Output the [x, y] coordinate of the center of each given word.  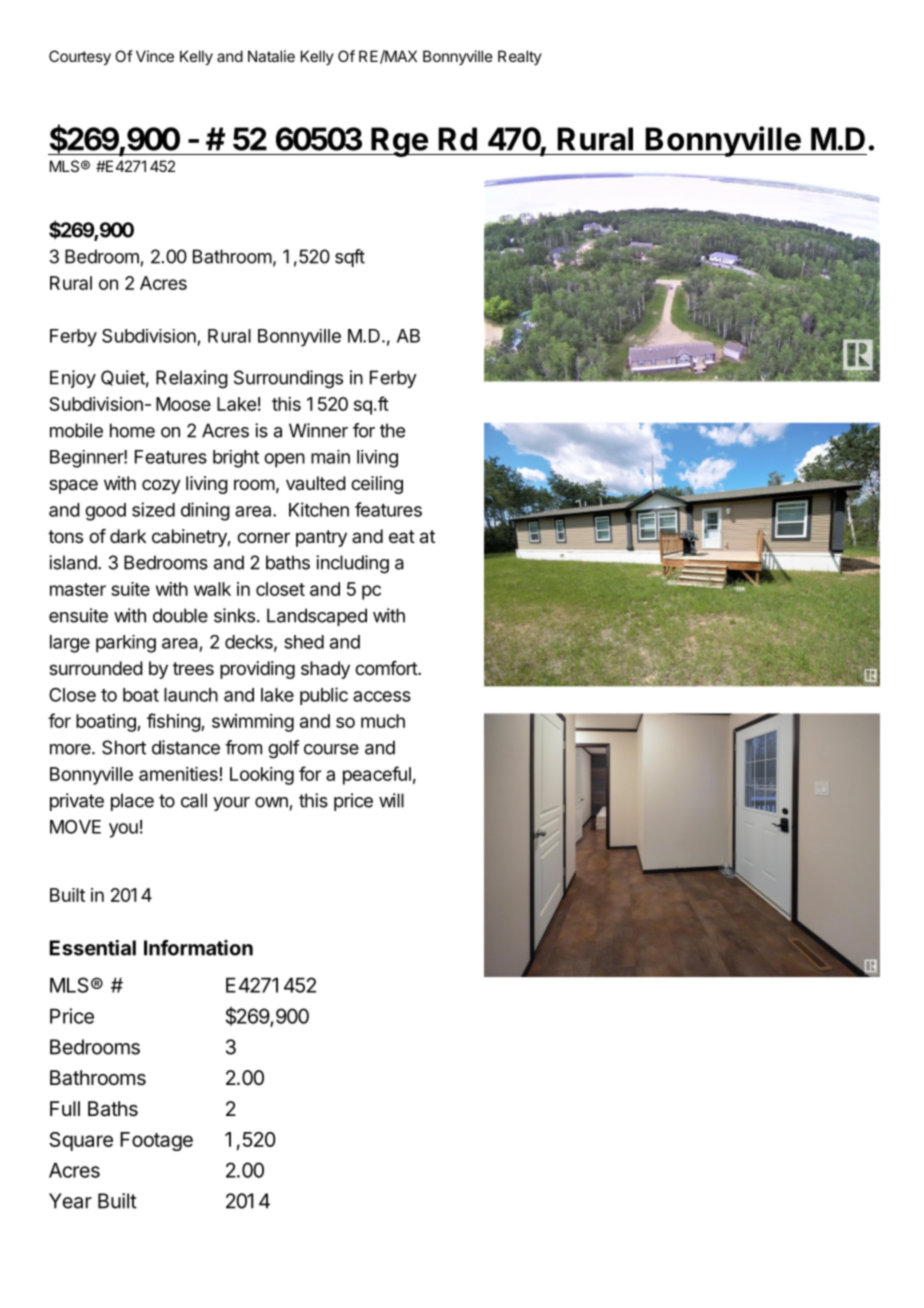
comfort [387, 668]
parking [126, 644]
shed [304, 642]
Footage [156, 1141]
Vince [155, 56]
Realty [520, 57]
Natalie [271, 56]
